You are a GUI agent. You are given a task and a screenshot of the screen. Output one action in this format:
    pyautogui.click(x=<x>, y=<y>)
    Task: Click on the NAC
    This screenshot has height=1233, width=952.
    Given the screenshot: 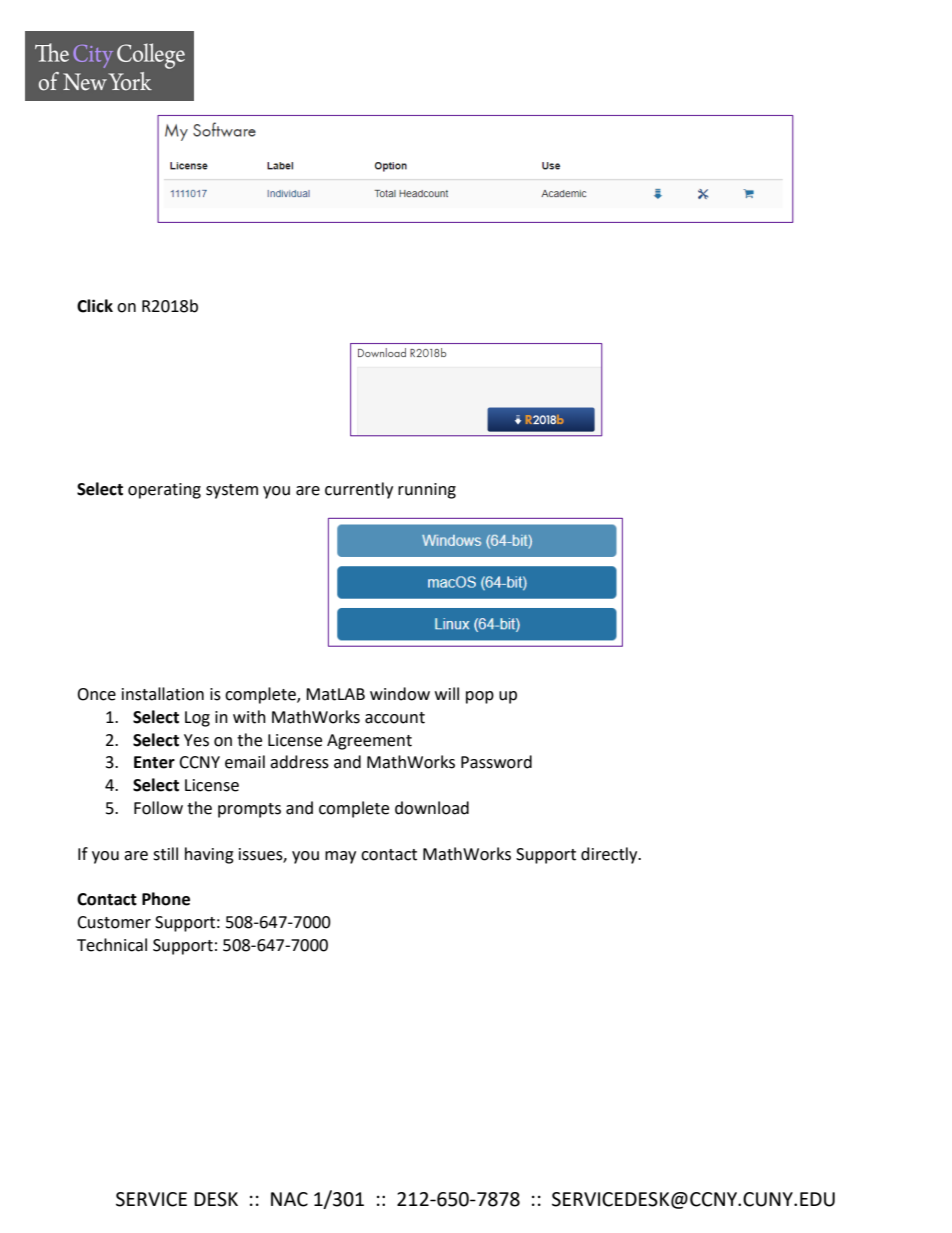 What is the action you would take?
    pyautogui.click(x=289, y=1199)
